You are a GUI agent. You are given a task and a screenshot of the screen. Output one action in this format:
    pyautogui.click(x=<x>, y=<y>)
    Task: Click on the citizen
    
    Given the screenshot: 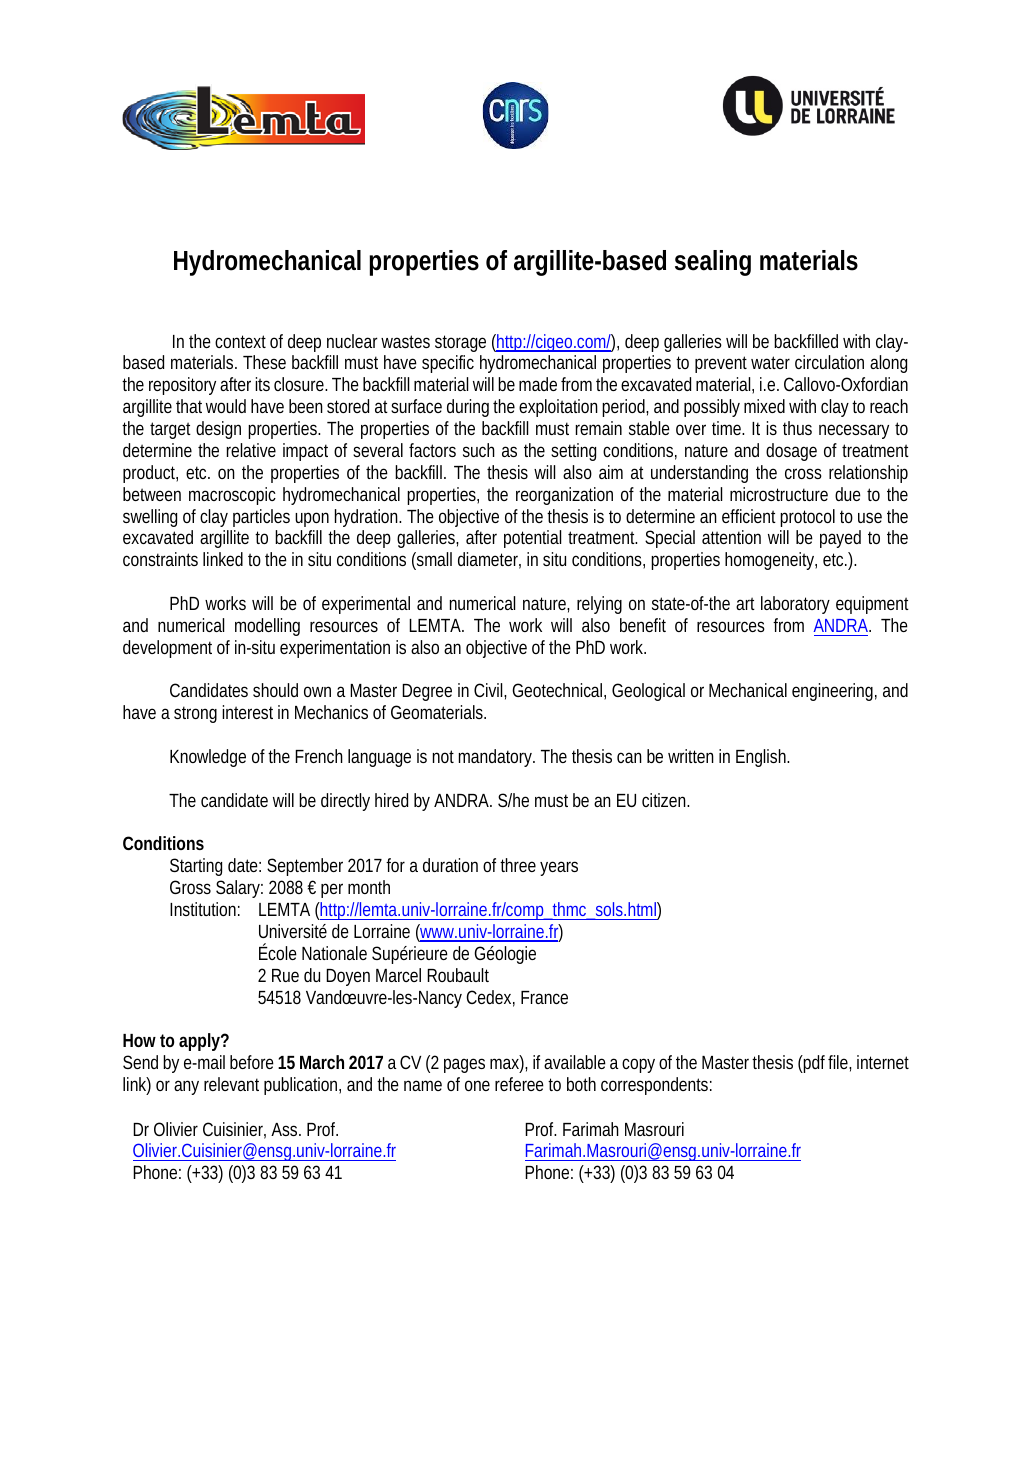 What is the action you would take?
    pyautogui.click(x=665, y=800)
